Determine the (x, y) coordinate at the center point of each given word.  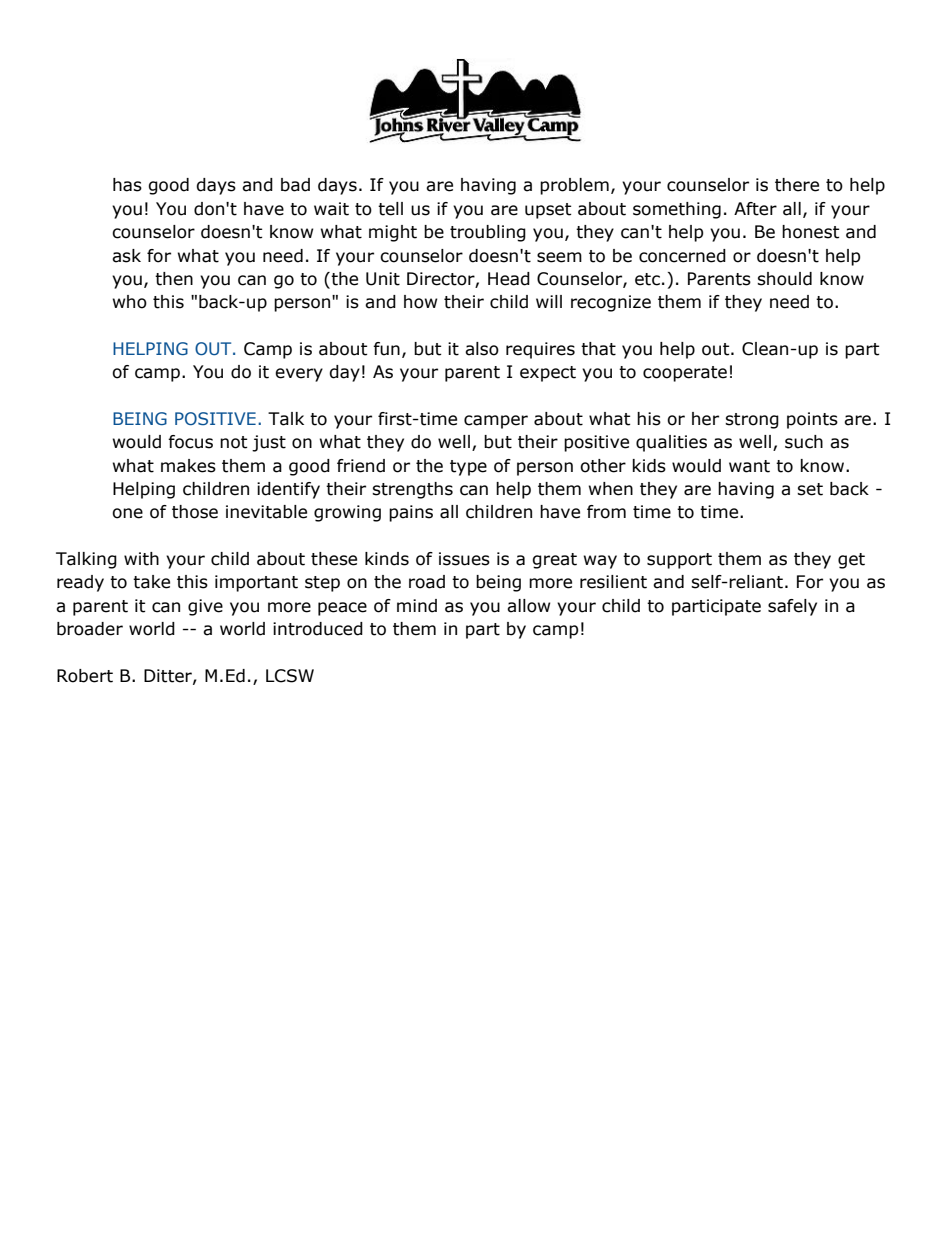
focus (190, 442)
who (130, 302)
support (679, 561)
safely (792, 607)
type (468, 468)
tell (390, 209)
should (784, 279)
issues (464, 559)
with (141, 559)
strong (752, 421)
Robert (85, 676)
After (755, 209)
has (127, 185)
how (420, 302)
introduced (318, 629)
